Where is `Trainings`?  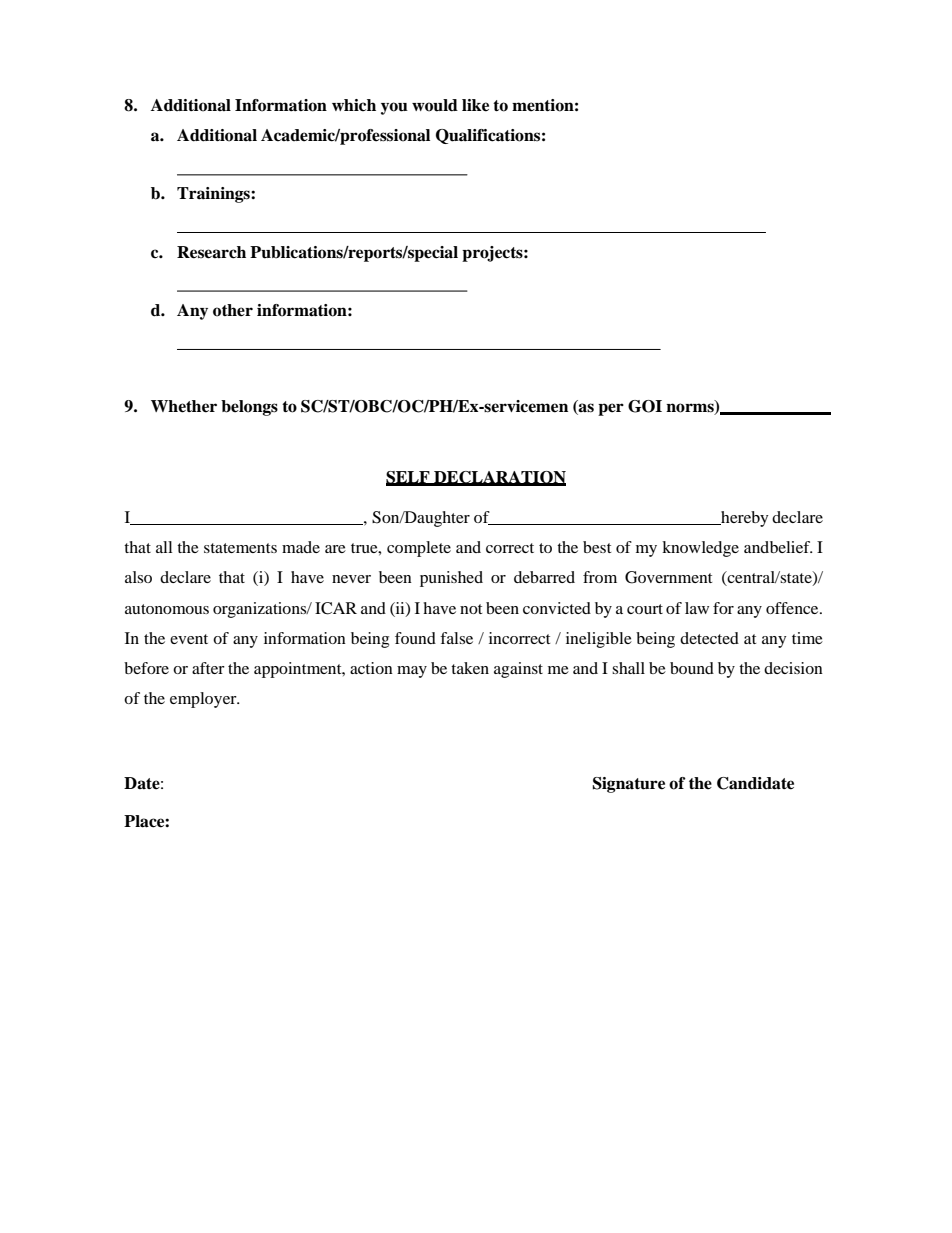 Trainings is located at coordinates (214, 195).
